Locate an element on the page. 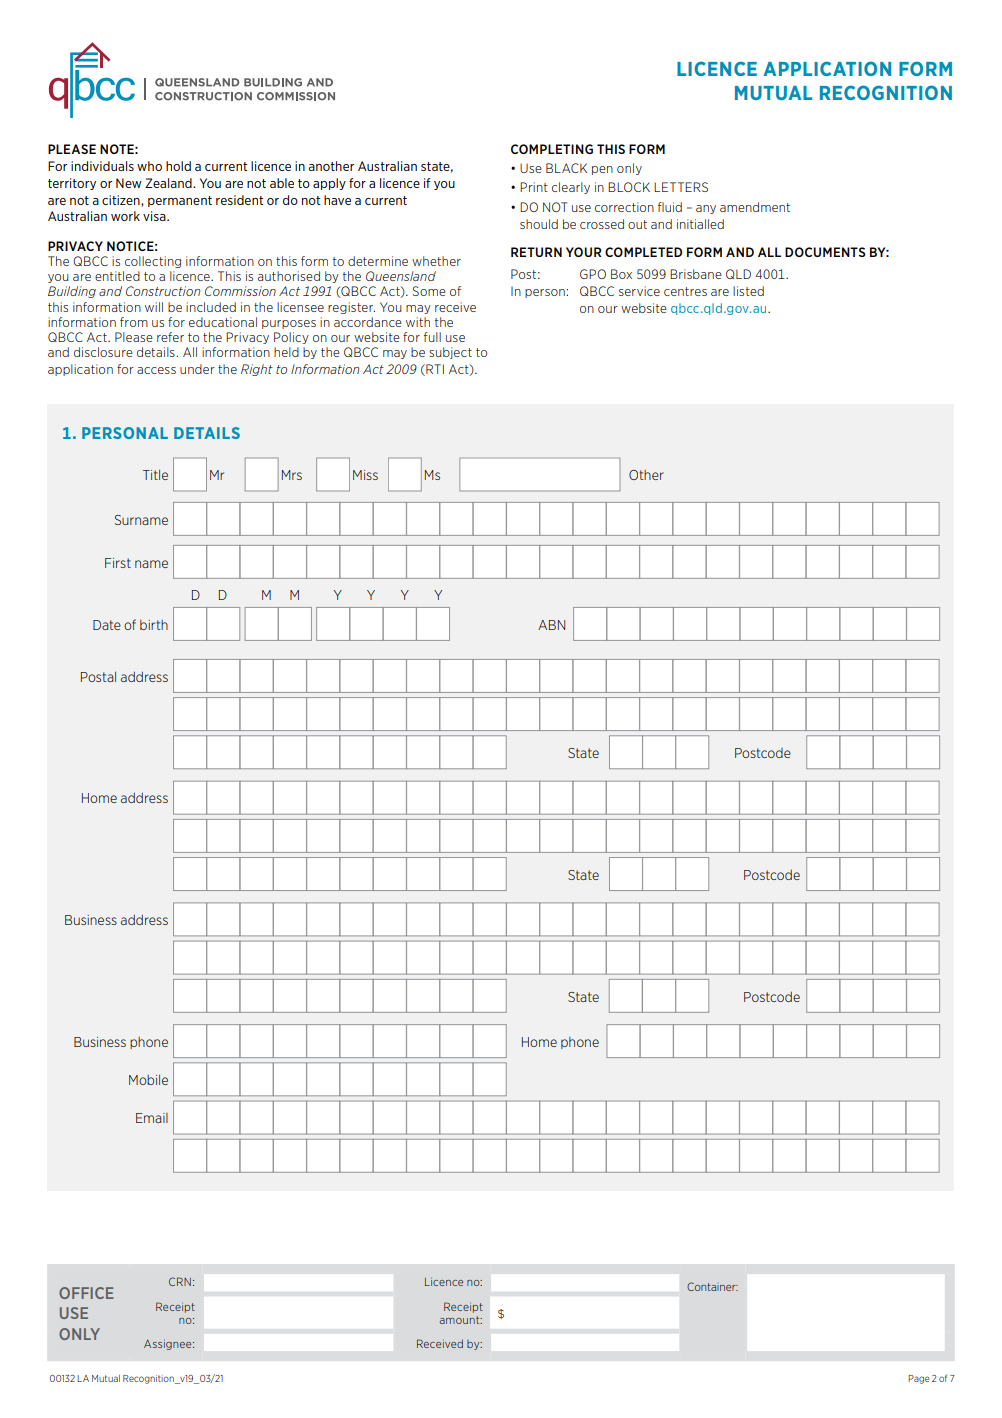 Image resolution: width=1002 pixels, height=1418 pixels. Page is located at coordinates (919, 1379).
